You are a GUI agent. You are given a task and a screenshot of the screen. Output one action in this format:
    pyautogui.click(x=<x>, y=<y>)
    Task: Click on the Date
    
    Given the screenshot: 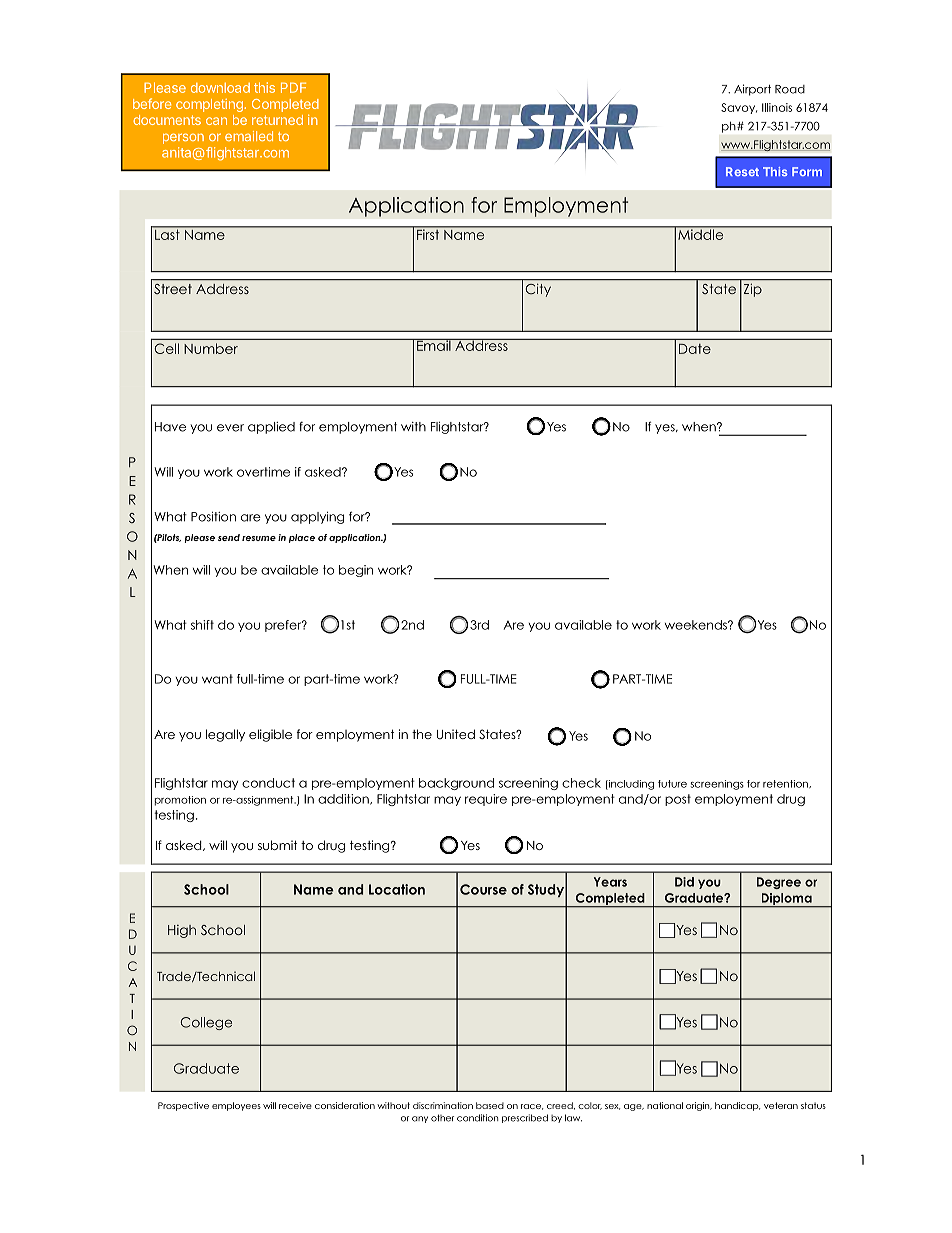 What is the action you would take?
    pyautogui.click(x=695, y=349)
